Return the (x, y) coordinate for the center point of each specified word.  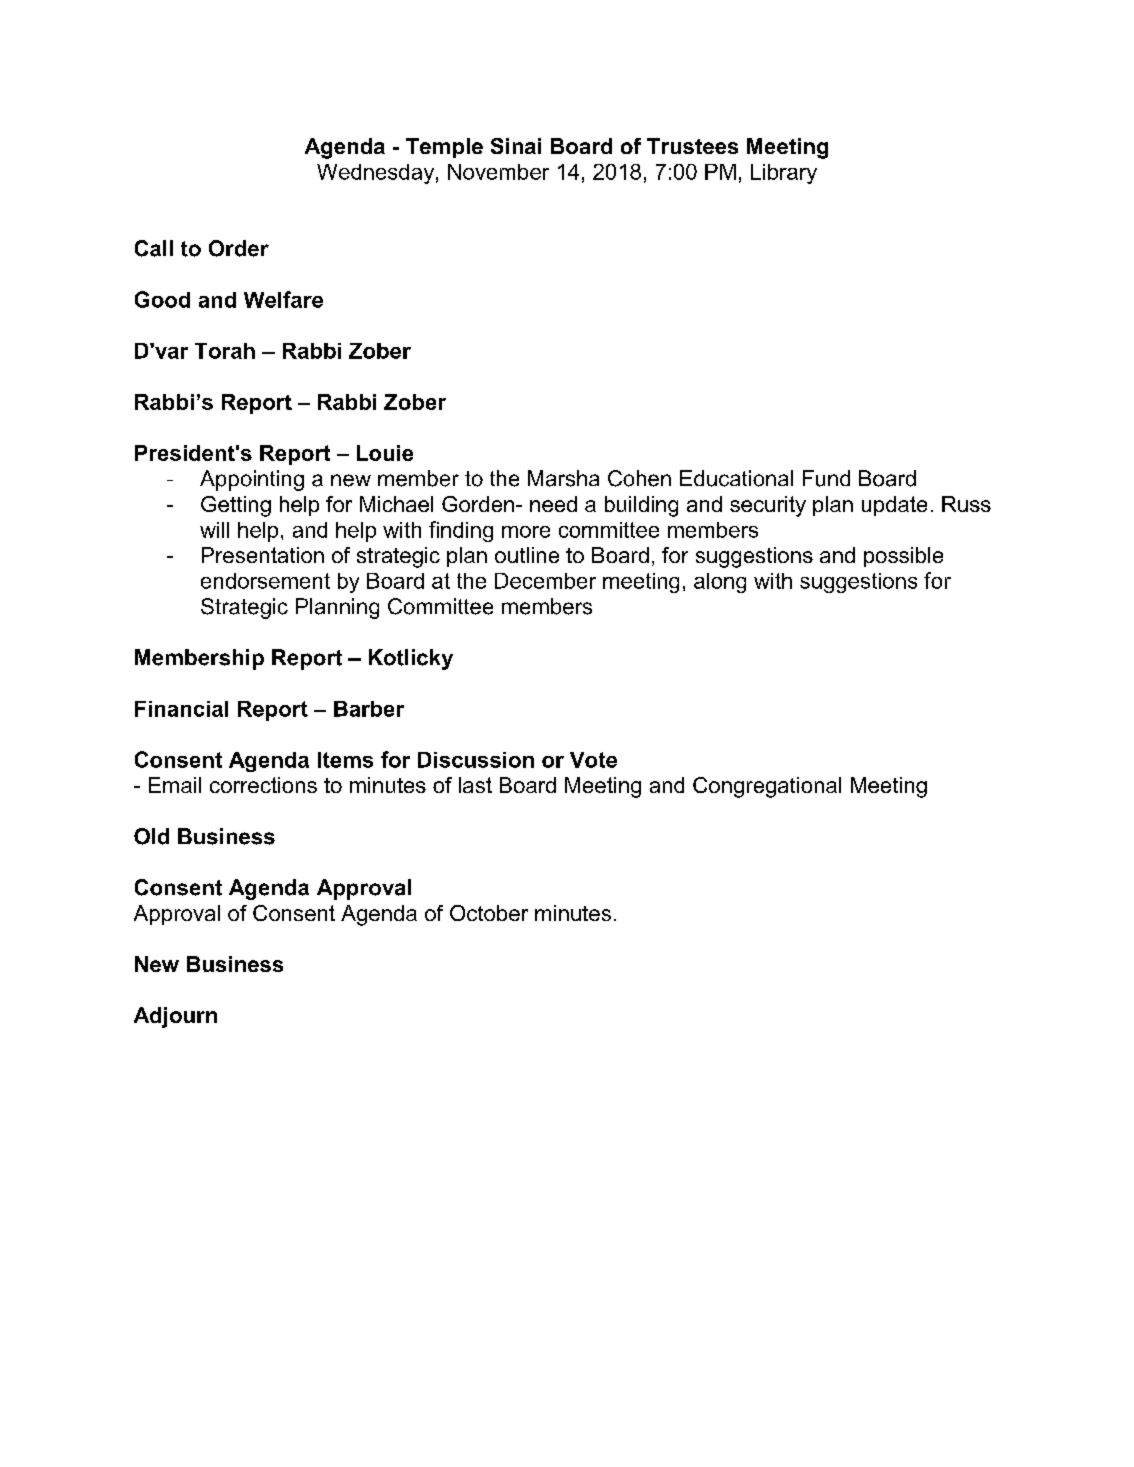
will (214, 530)
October (489, 913)
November (498, 172)
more (526, 532)
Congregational (767, 787)
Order (239, 248)
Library (784, 174)
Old (151, 836)
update (894, 506)
